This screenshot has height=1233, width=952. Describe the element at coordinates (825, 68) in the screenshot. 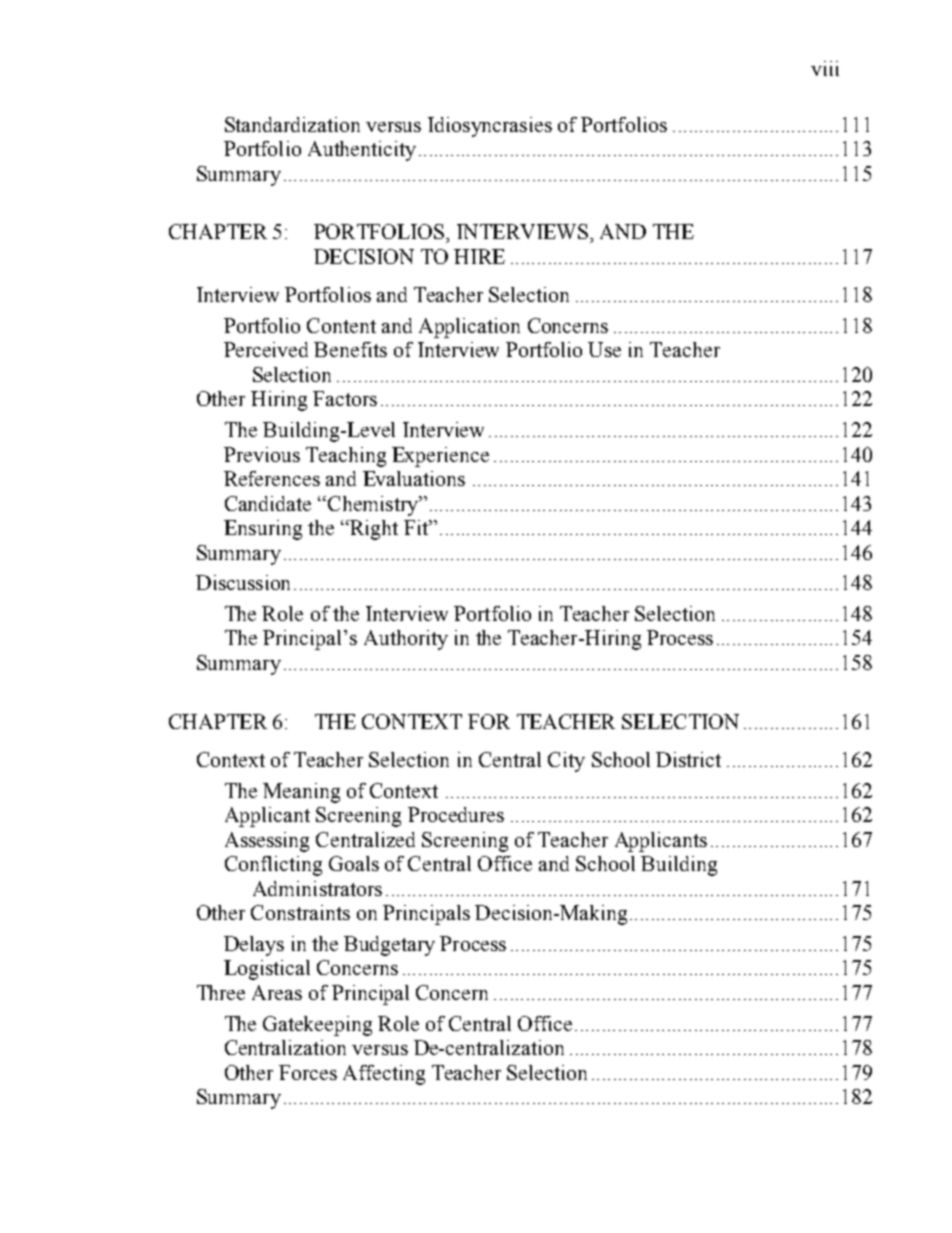

I see `viii` at that location.
